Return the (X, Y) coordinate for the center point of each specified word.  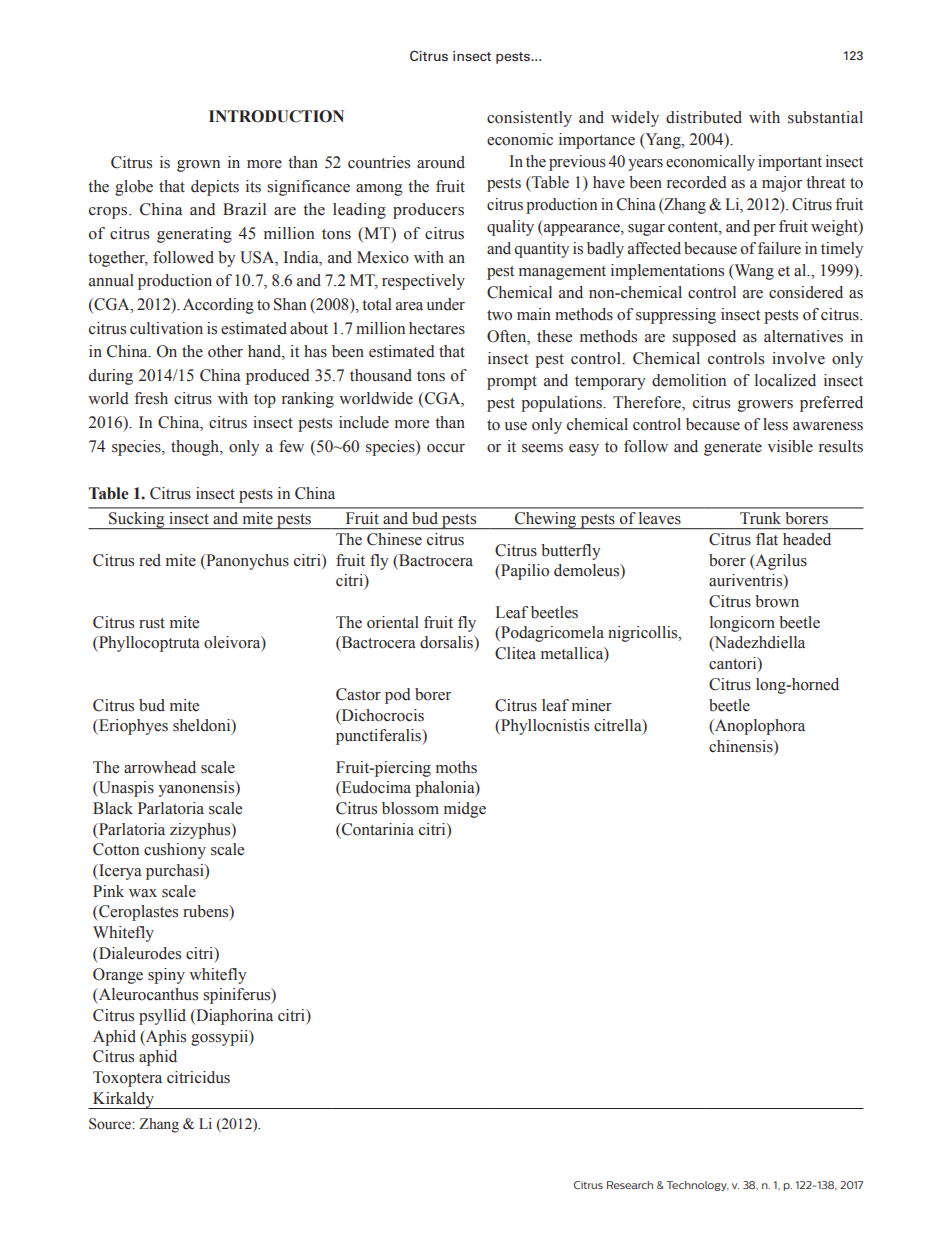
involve (798, 358)
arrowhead (160, 767)
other (225, 351)
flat (767, 539)
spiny (166, 976)
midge (465, 810)
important (790, 163)
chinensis (742, 746)
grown (198, 166)
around (441, 162)
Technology (698, 1186)
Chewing (546, 520)
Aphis (165, 1038)
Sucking (137, 520)
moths (456, 767)
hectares (437, 328)
